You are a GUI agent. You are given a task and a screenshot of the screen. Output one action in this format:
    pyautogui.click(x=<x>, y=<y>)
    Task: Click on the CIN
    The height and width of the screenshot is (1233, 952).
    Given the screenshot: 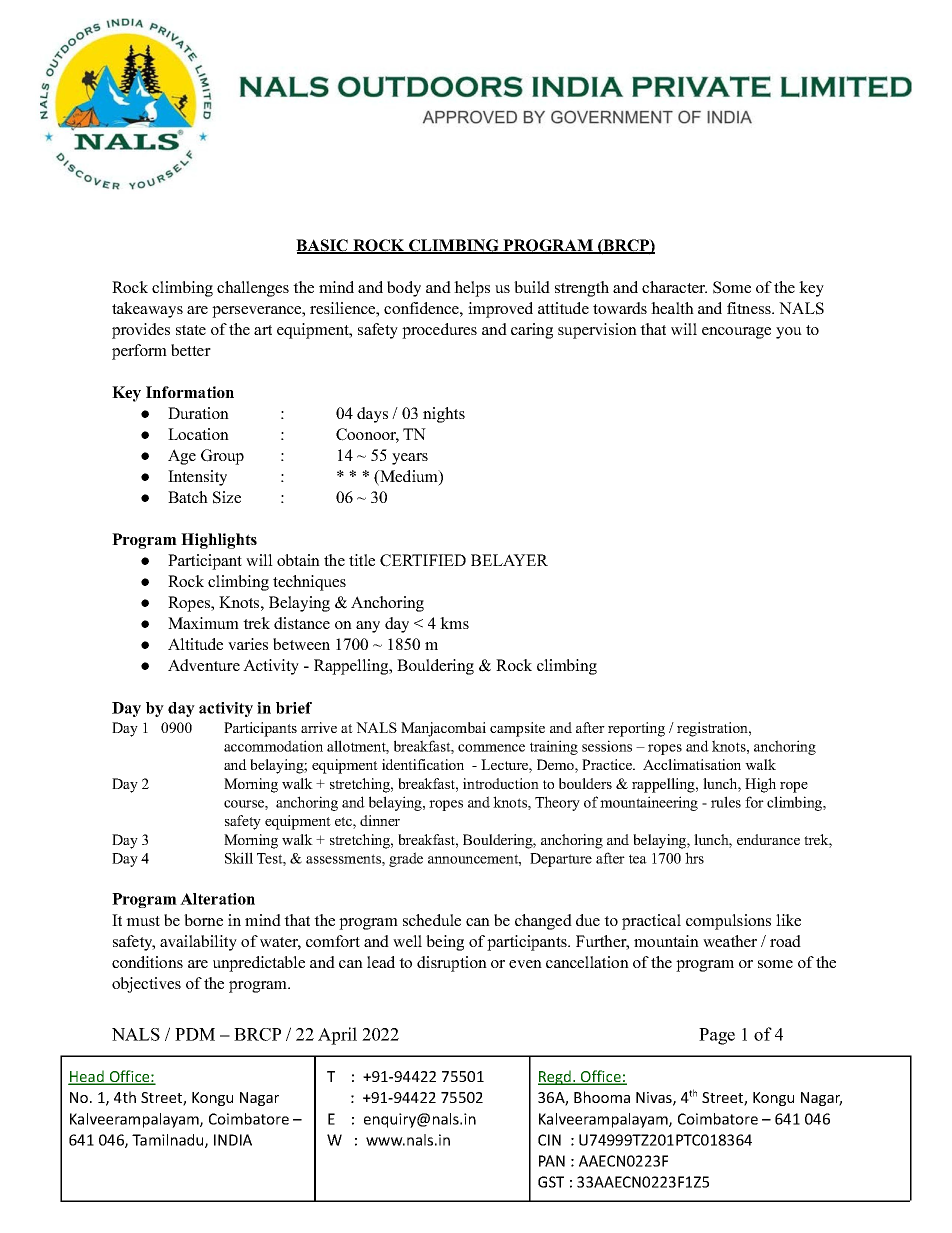 What is the action you would take?
    pyautogui.click(x=549, y=1140)
